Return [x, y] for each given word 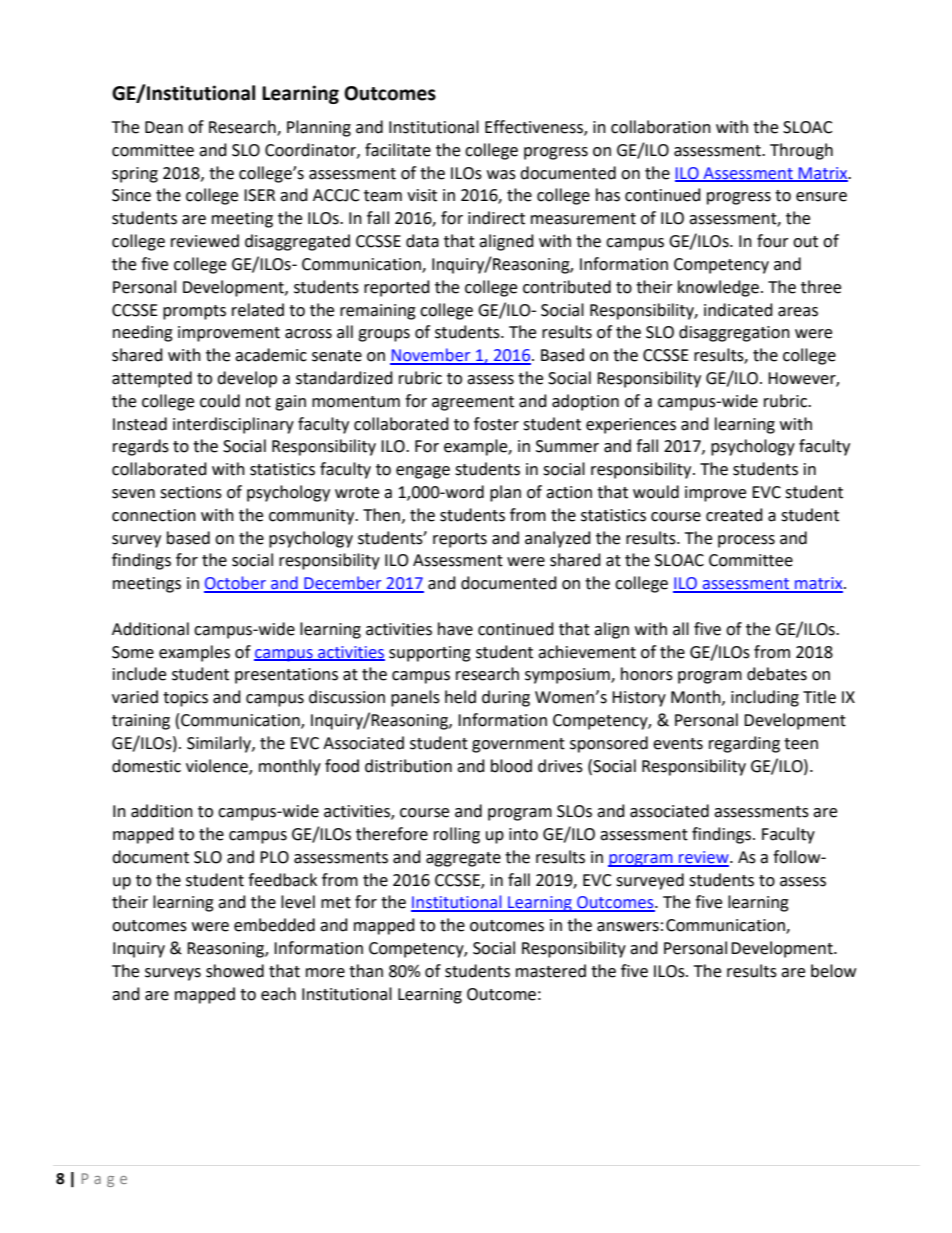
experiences [631, 426]
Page [104, 1180]
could [220, 401]
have [455, 629]
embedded [274, 925]
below [833, 971]
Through [801, 151]
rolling [457, 835]
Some [133, 652]
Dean [164, 127]
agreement [473, 403]
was [501, 175]
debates [777, 674]
